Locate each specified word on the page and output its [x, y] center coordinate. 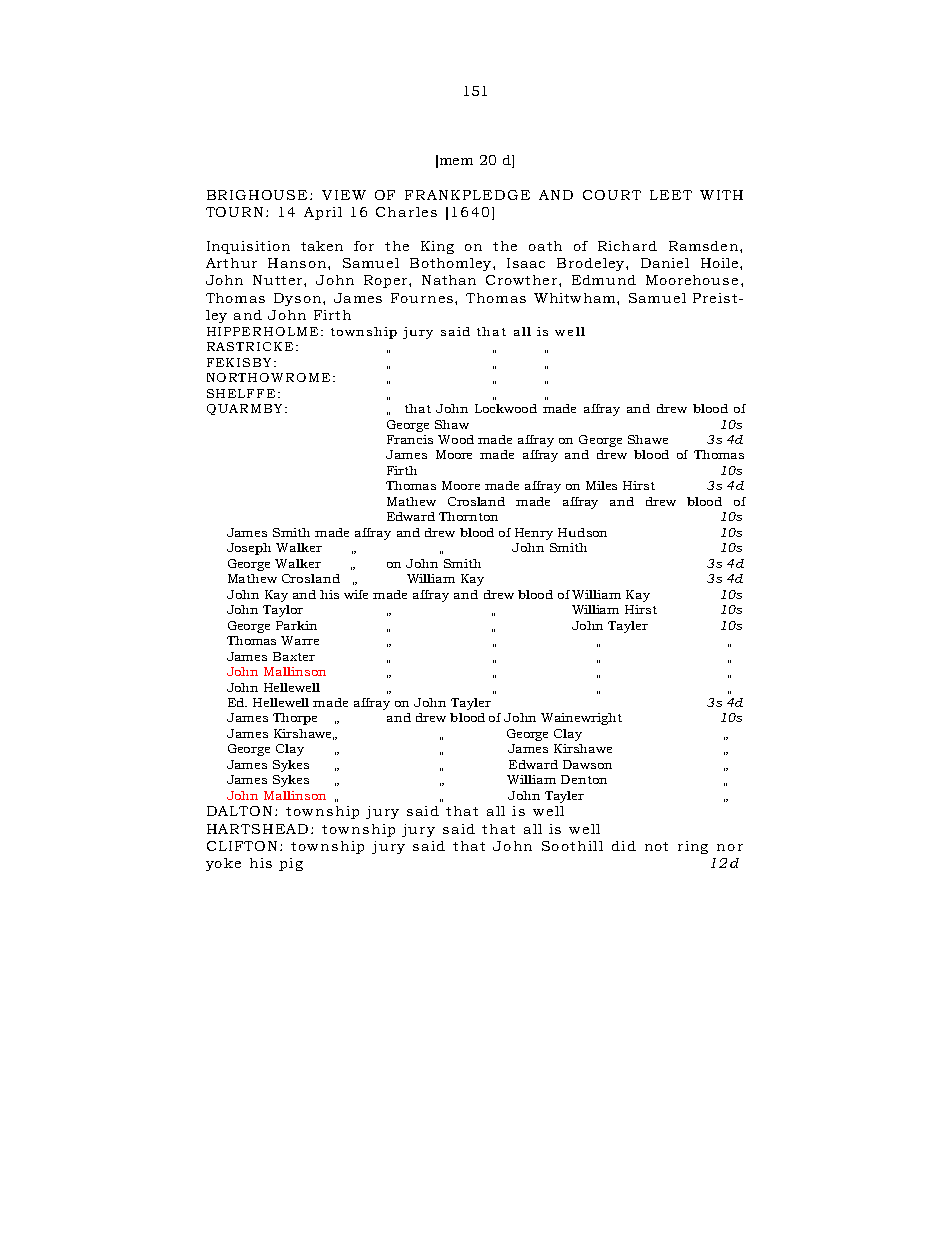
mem [456, 161]
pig [291, 864]
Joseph [249, 549]
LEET [671, 195]
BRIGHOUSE [257, 195]
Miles [601, 485]
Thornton [468, 516]
